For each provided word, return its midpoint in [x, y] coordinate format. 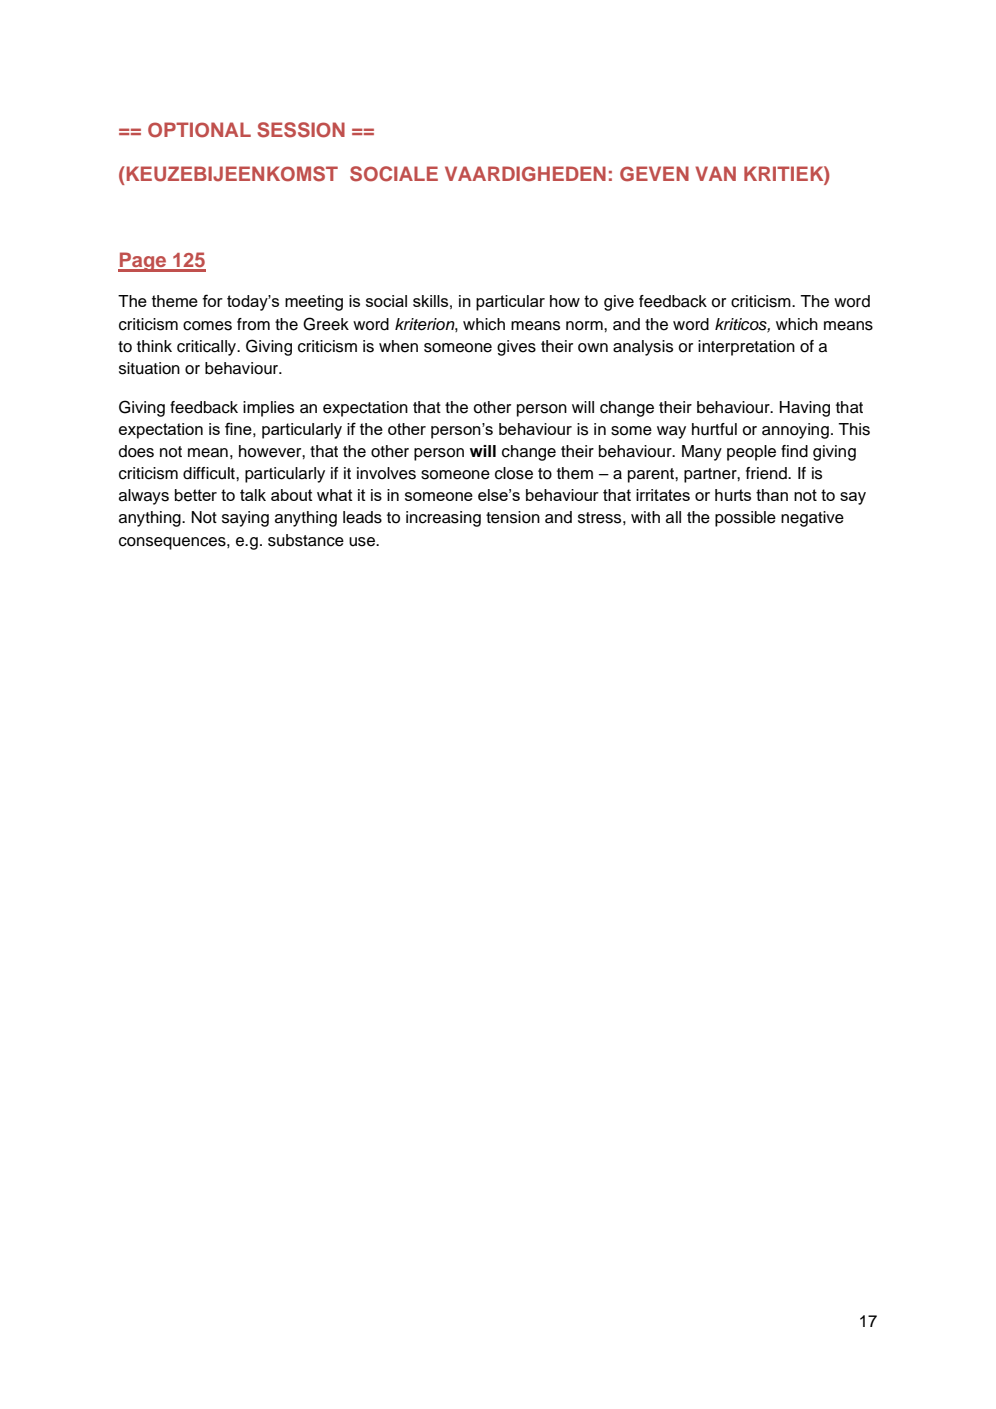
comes [207, 326]
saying [245, 519]
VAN [715, 173]
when [398, 346]
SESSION [301, 130]
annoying [795, 431]
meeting [314, 303]
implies [268, 409]
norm [585, 326]
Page [143, 262]
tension [513, 517]
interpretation [746, 348]
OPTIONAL [199, 130]
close [514, 473]
